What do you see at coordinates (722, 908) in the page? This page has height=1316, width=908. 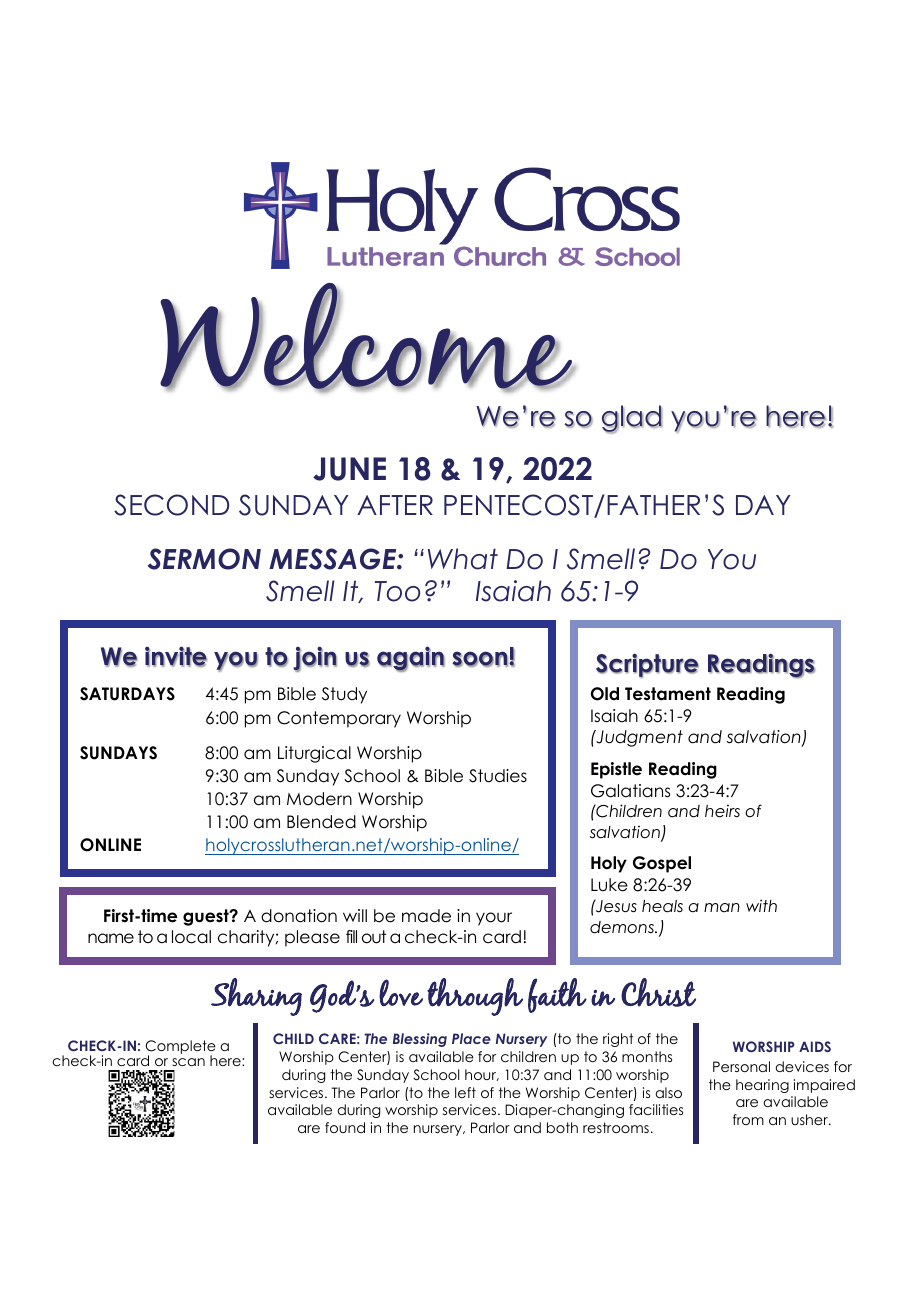 I see `man` at bounding box center [722, 908].
